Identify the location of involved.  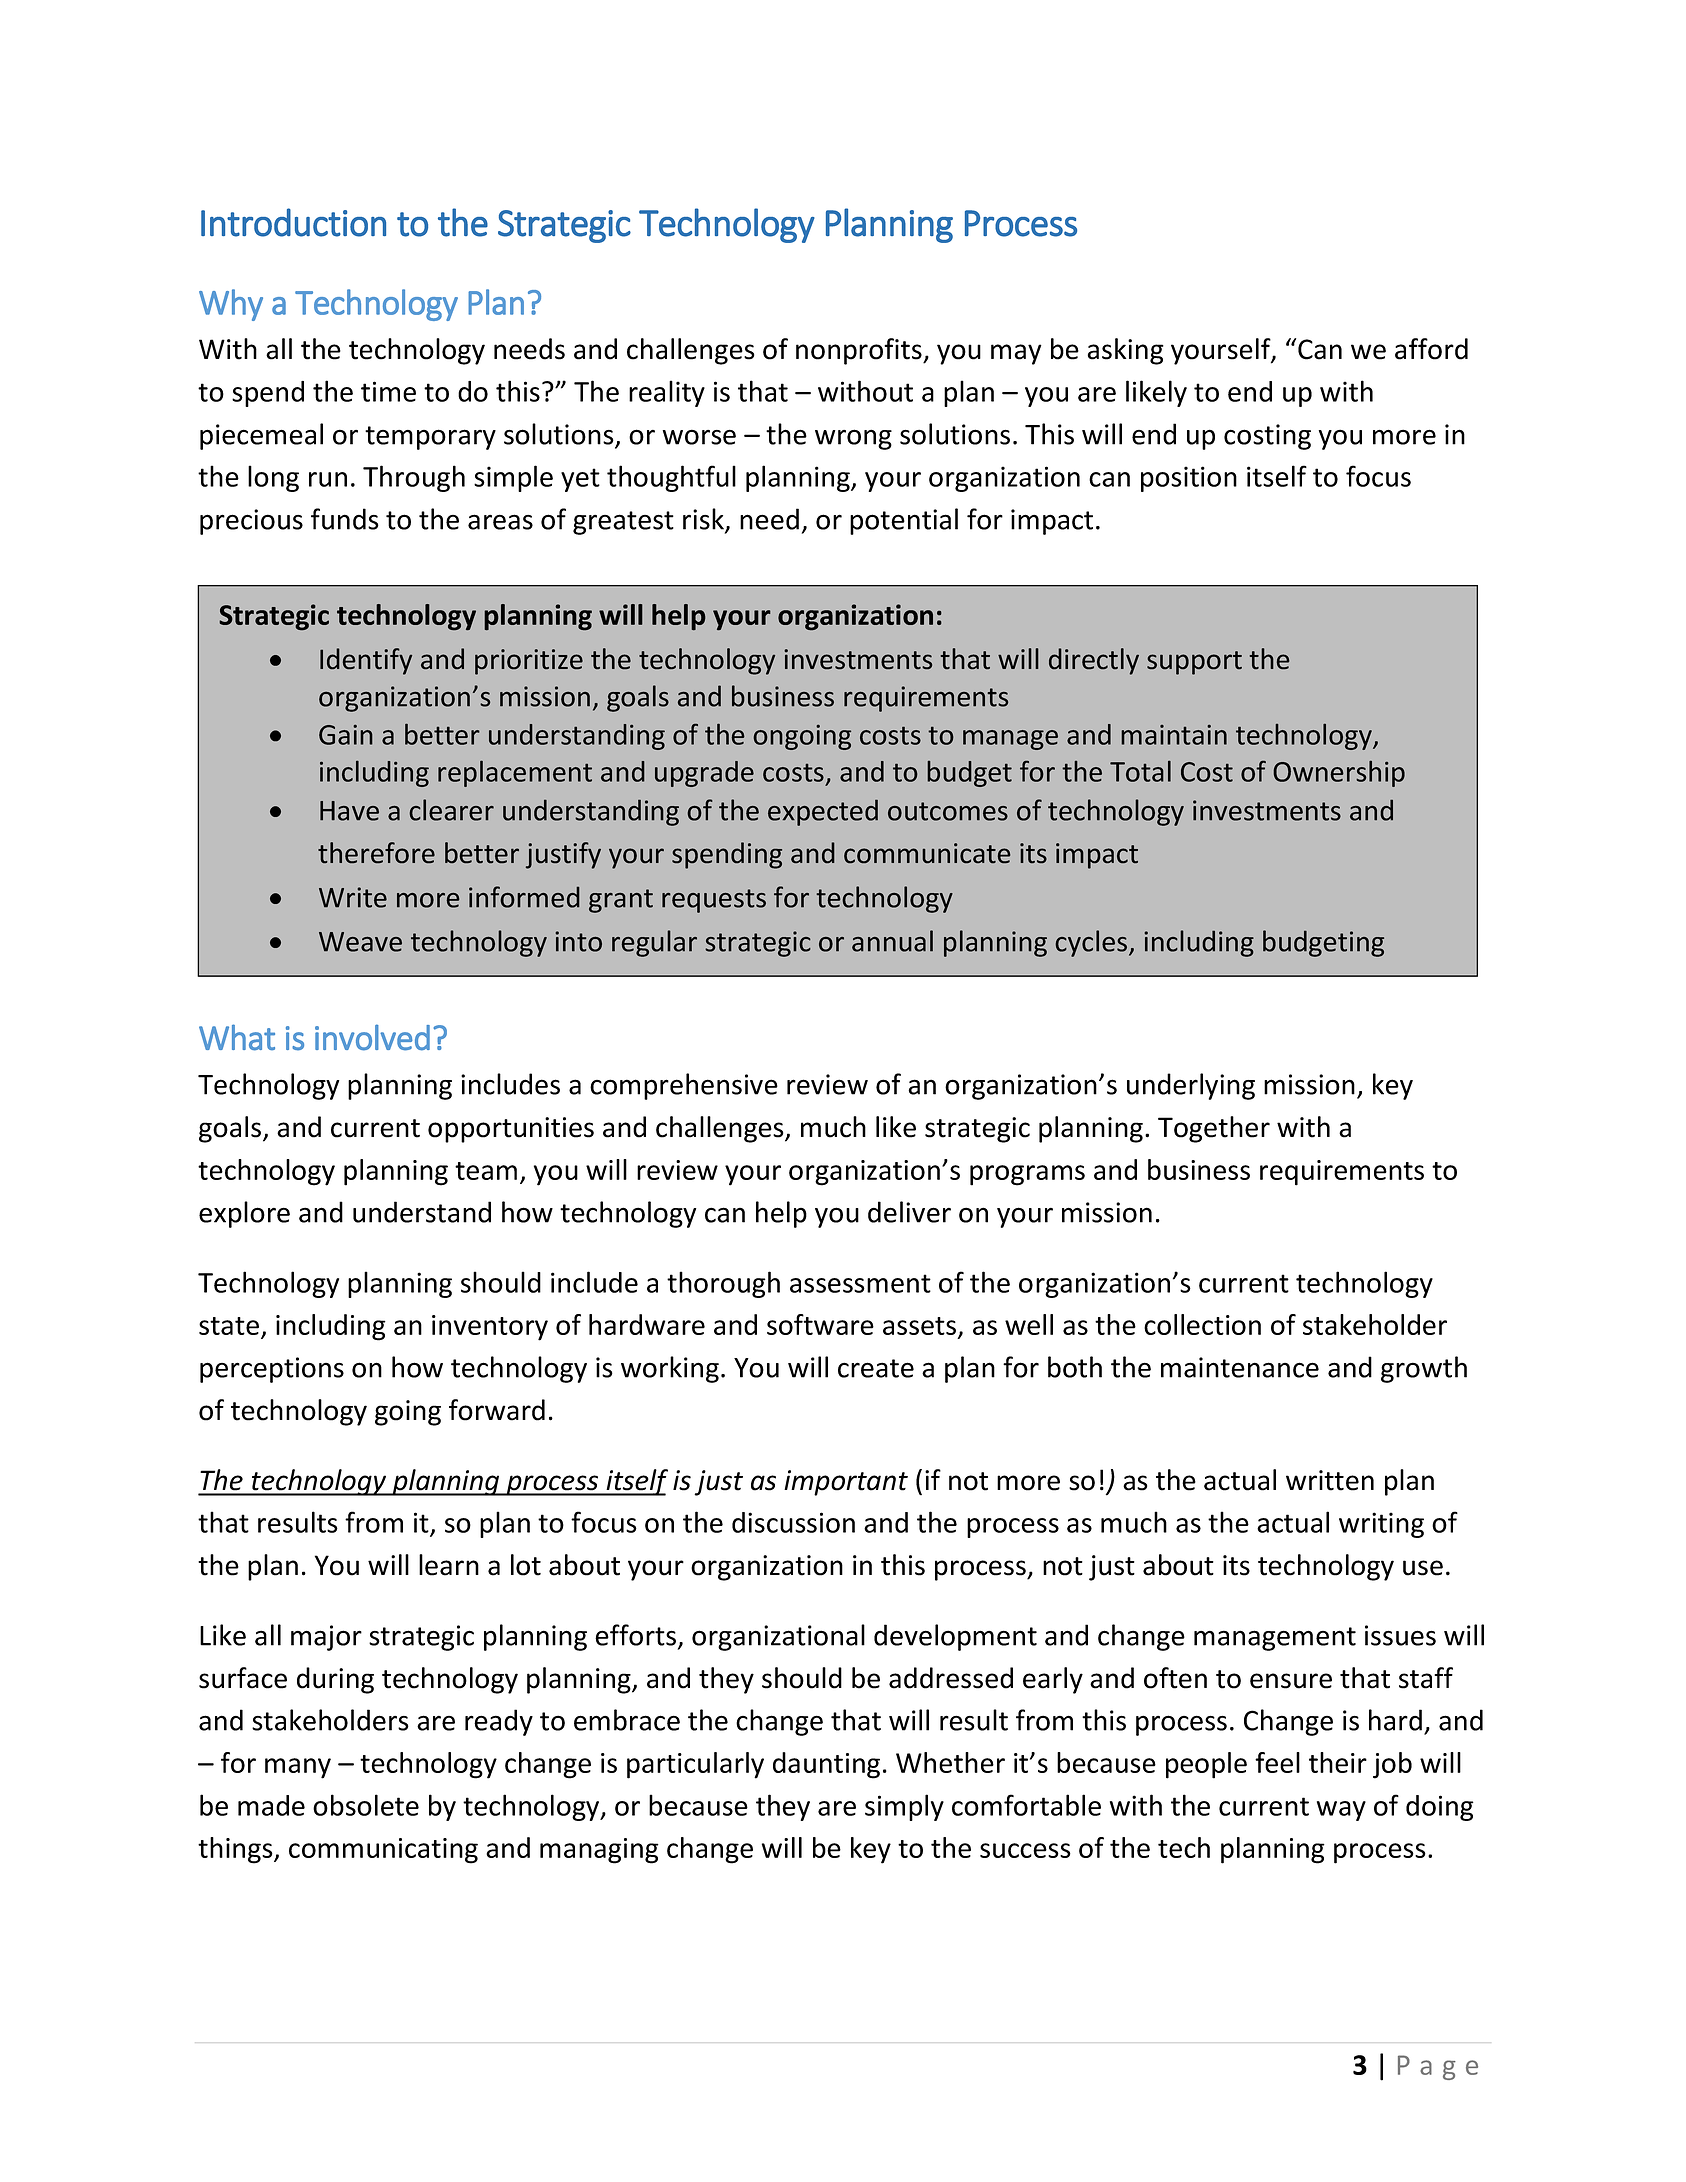
(372, 1037).
